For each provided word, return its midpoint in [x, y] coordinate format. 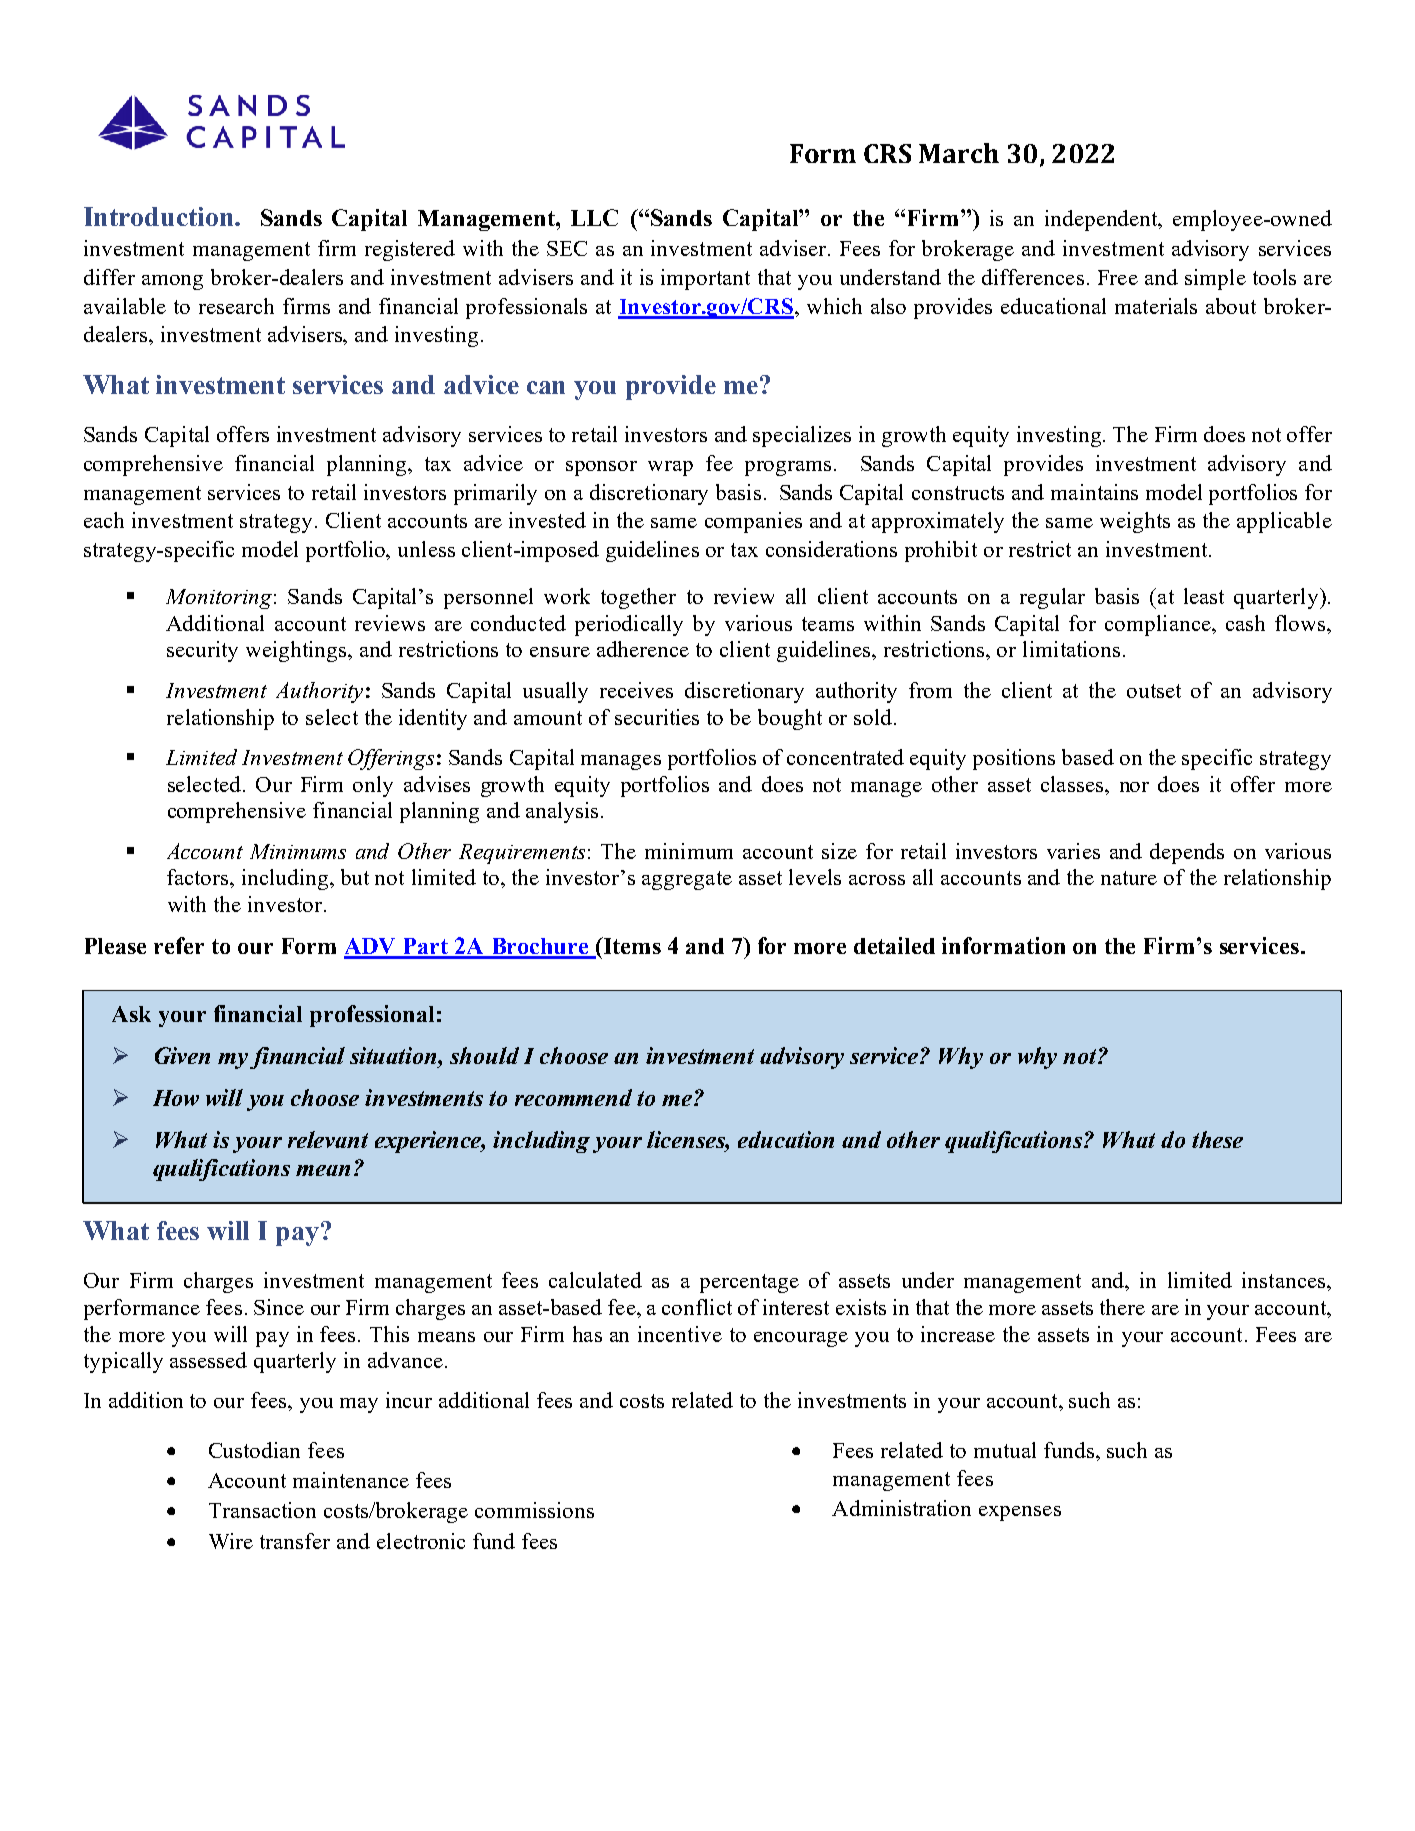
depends [1187, 853]
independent [1103, 220]
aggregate [687, 880]
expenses [1020, 1513]
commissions [534, 1510]
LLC [594, 217]
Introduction [160, 216]
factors [199, 877]
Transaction [262, 1510]
